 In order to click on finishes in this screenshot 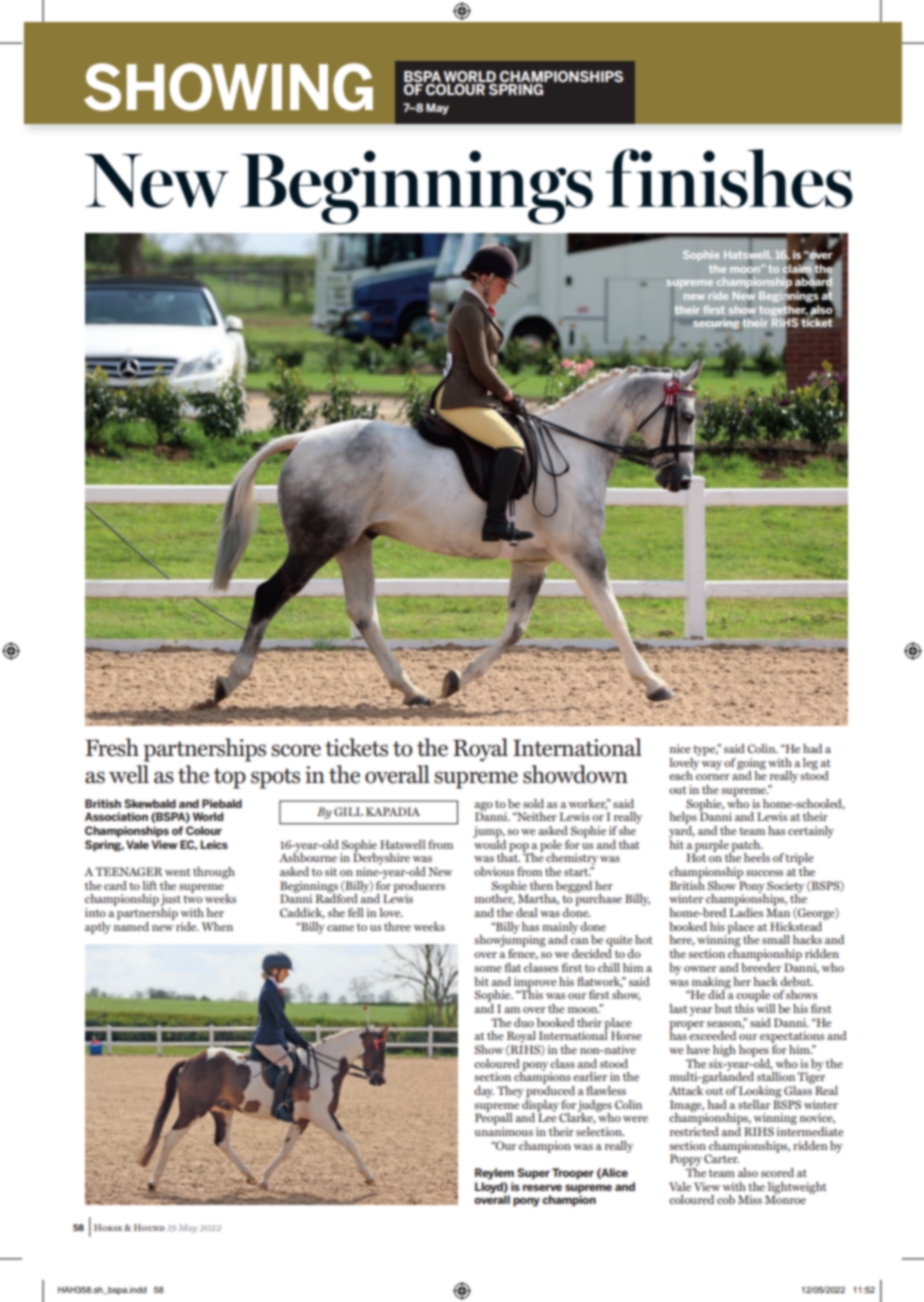, I will do `click(729, 178)`.
